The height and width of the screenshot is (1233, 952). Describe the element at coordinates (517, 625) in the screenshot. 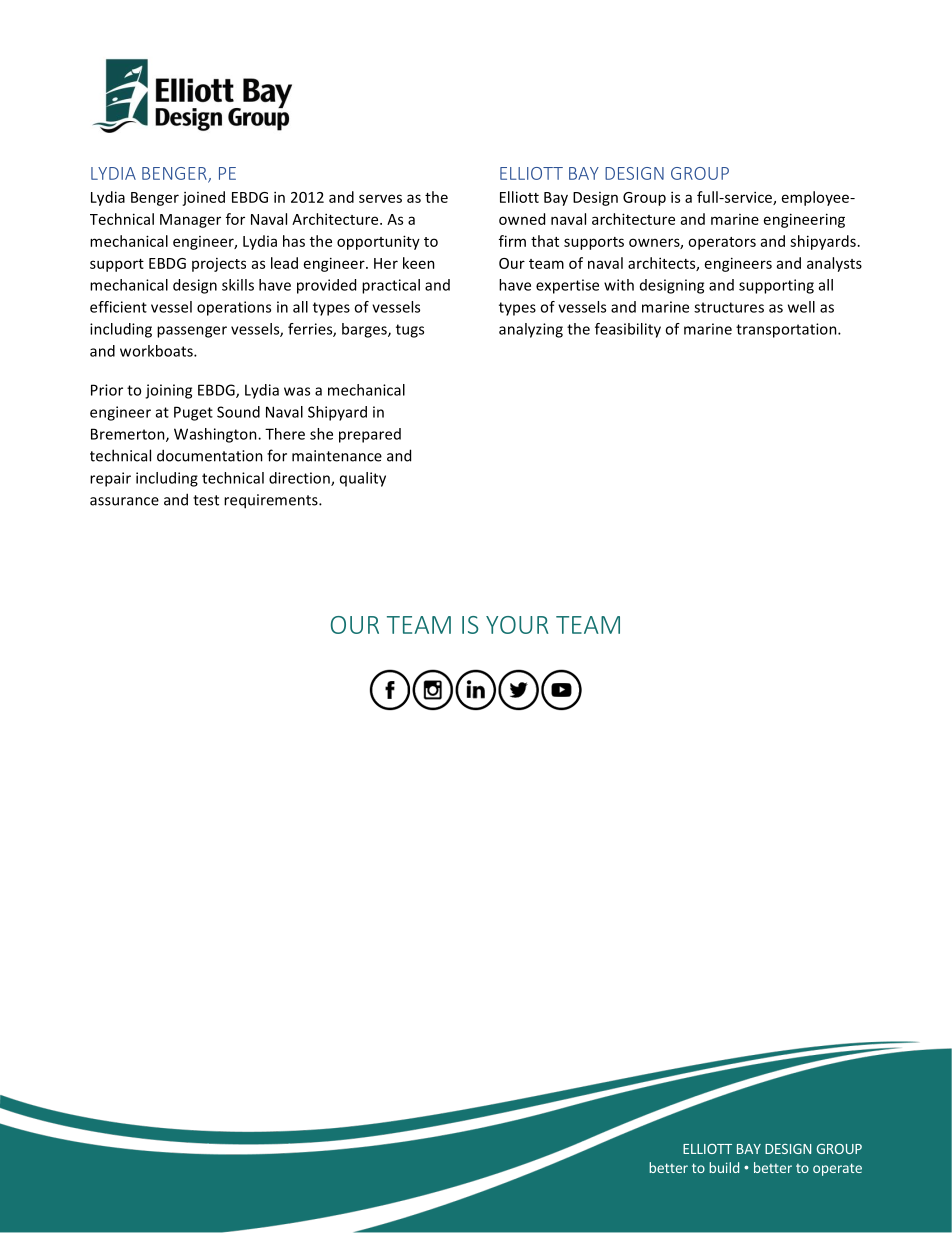

I see `YOUR` at that location.
